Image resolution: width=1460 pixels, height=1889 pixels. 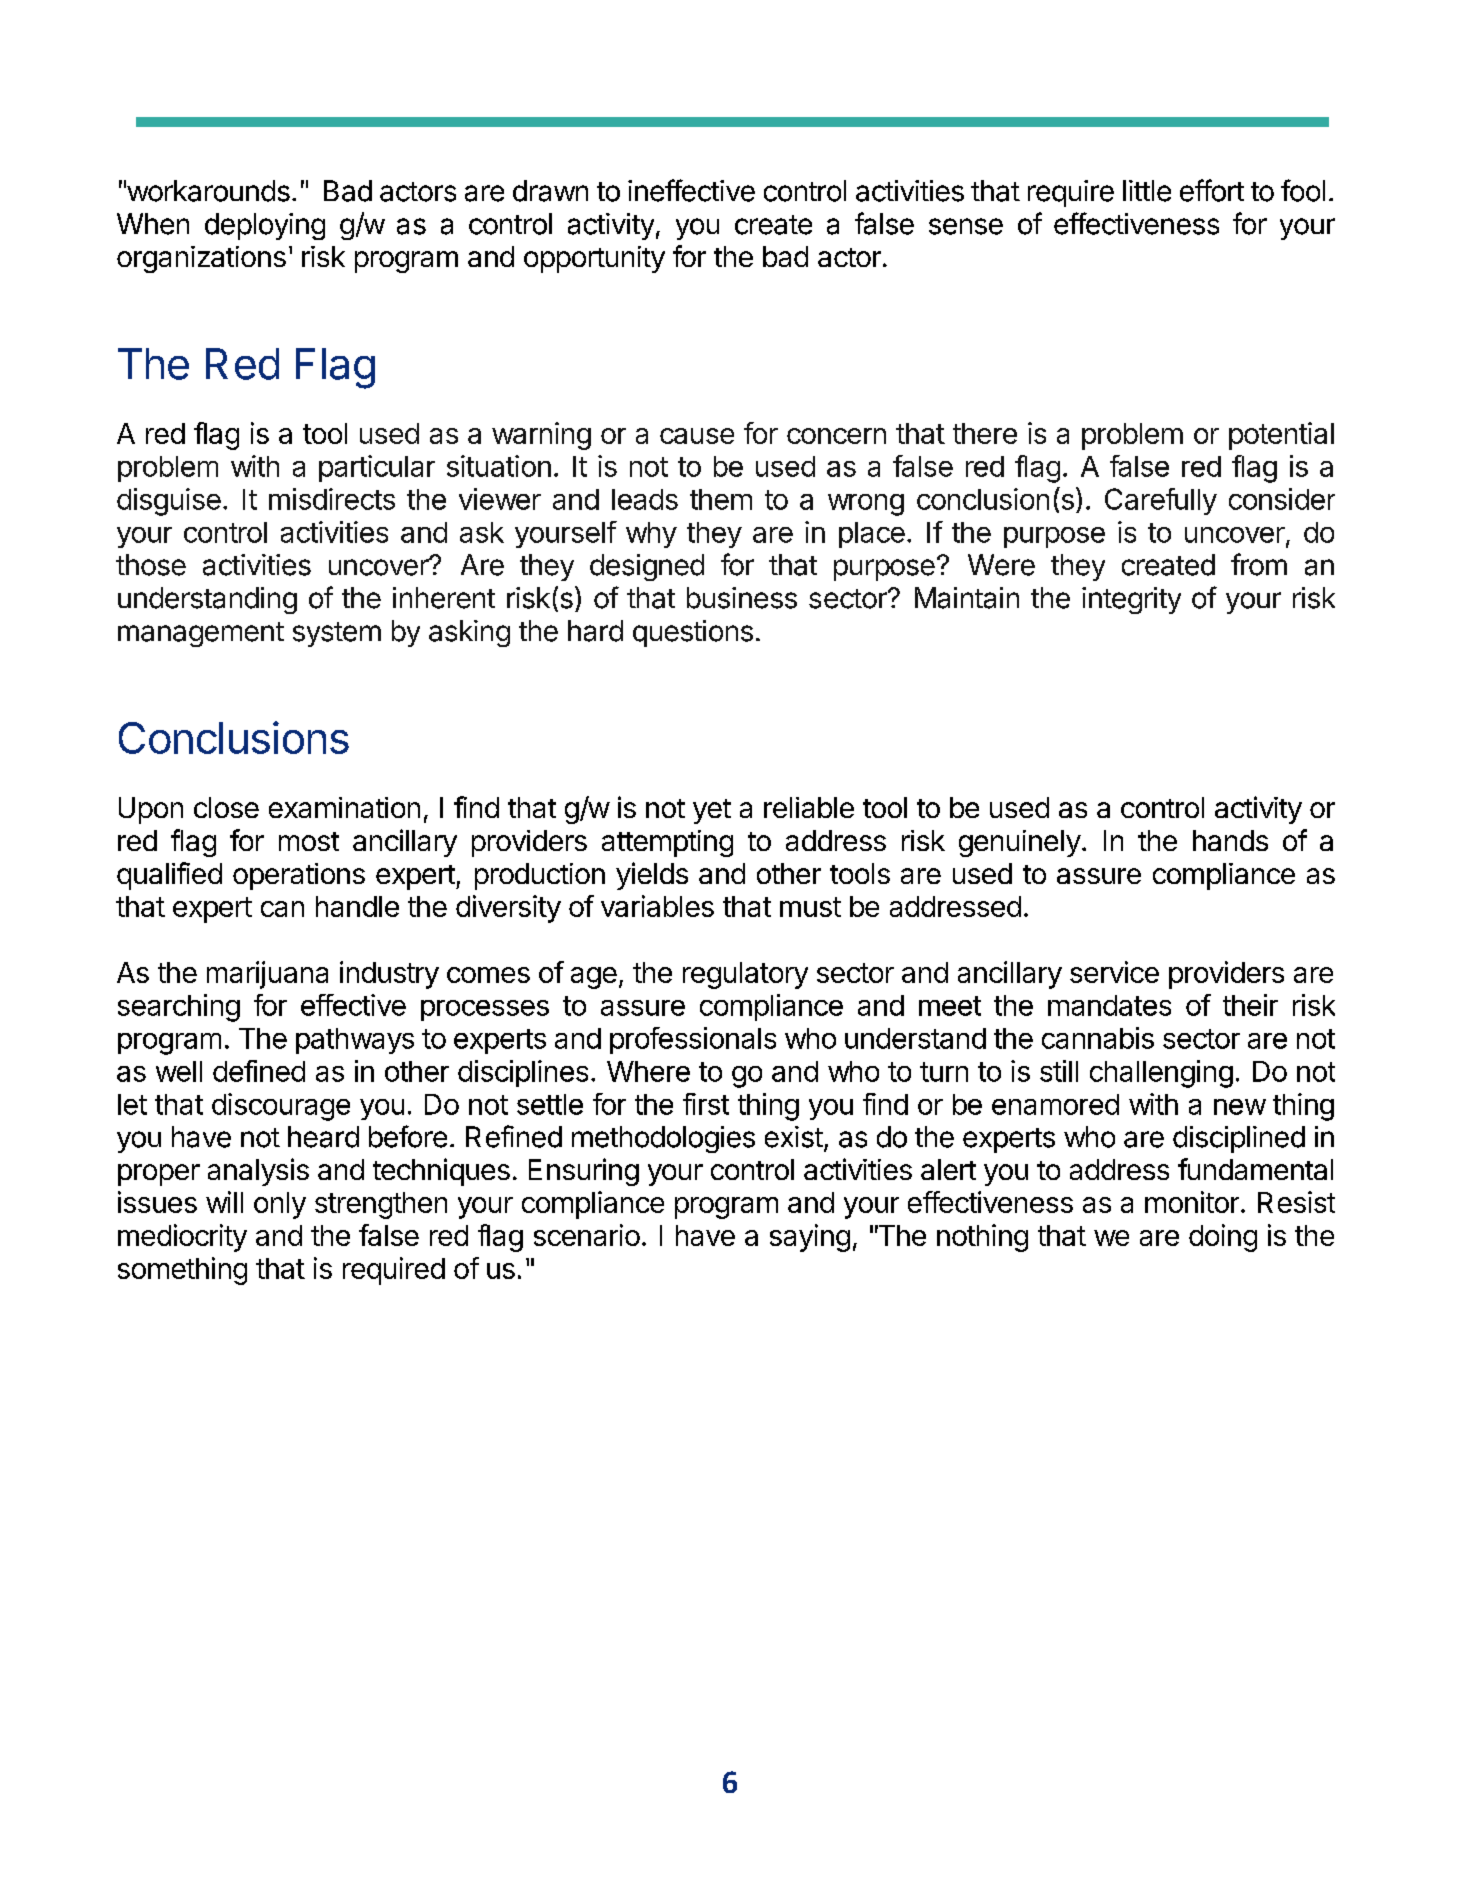 I want to click on little, so click(x=1147, y=191).
